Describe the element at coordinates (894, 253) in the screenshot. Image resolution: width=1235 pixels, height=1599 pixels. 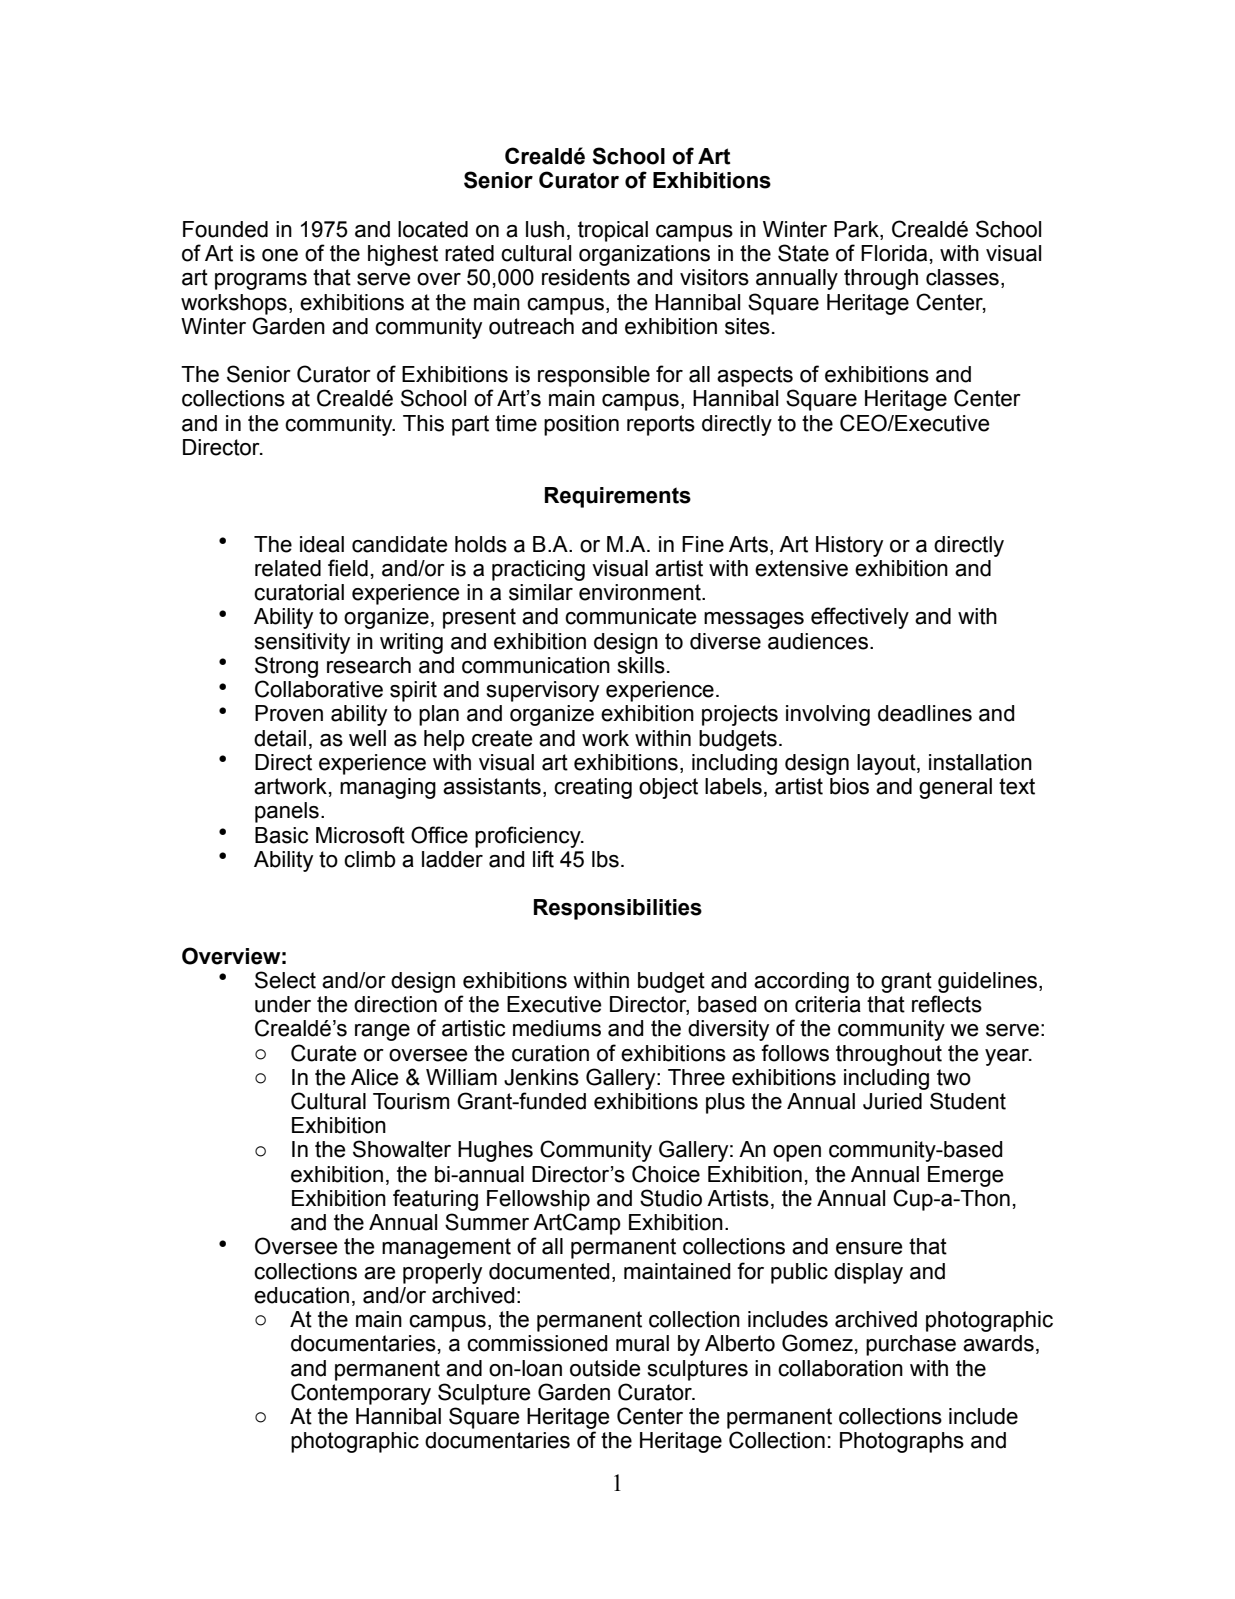
I see `Florida` at that location.
